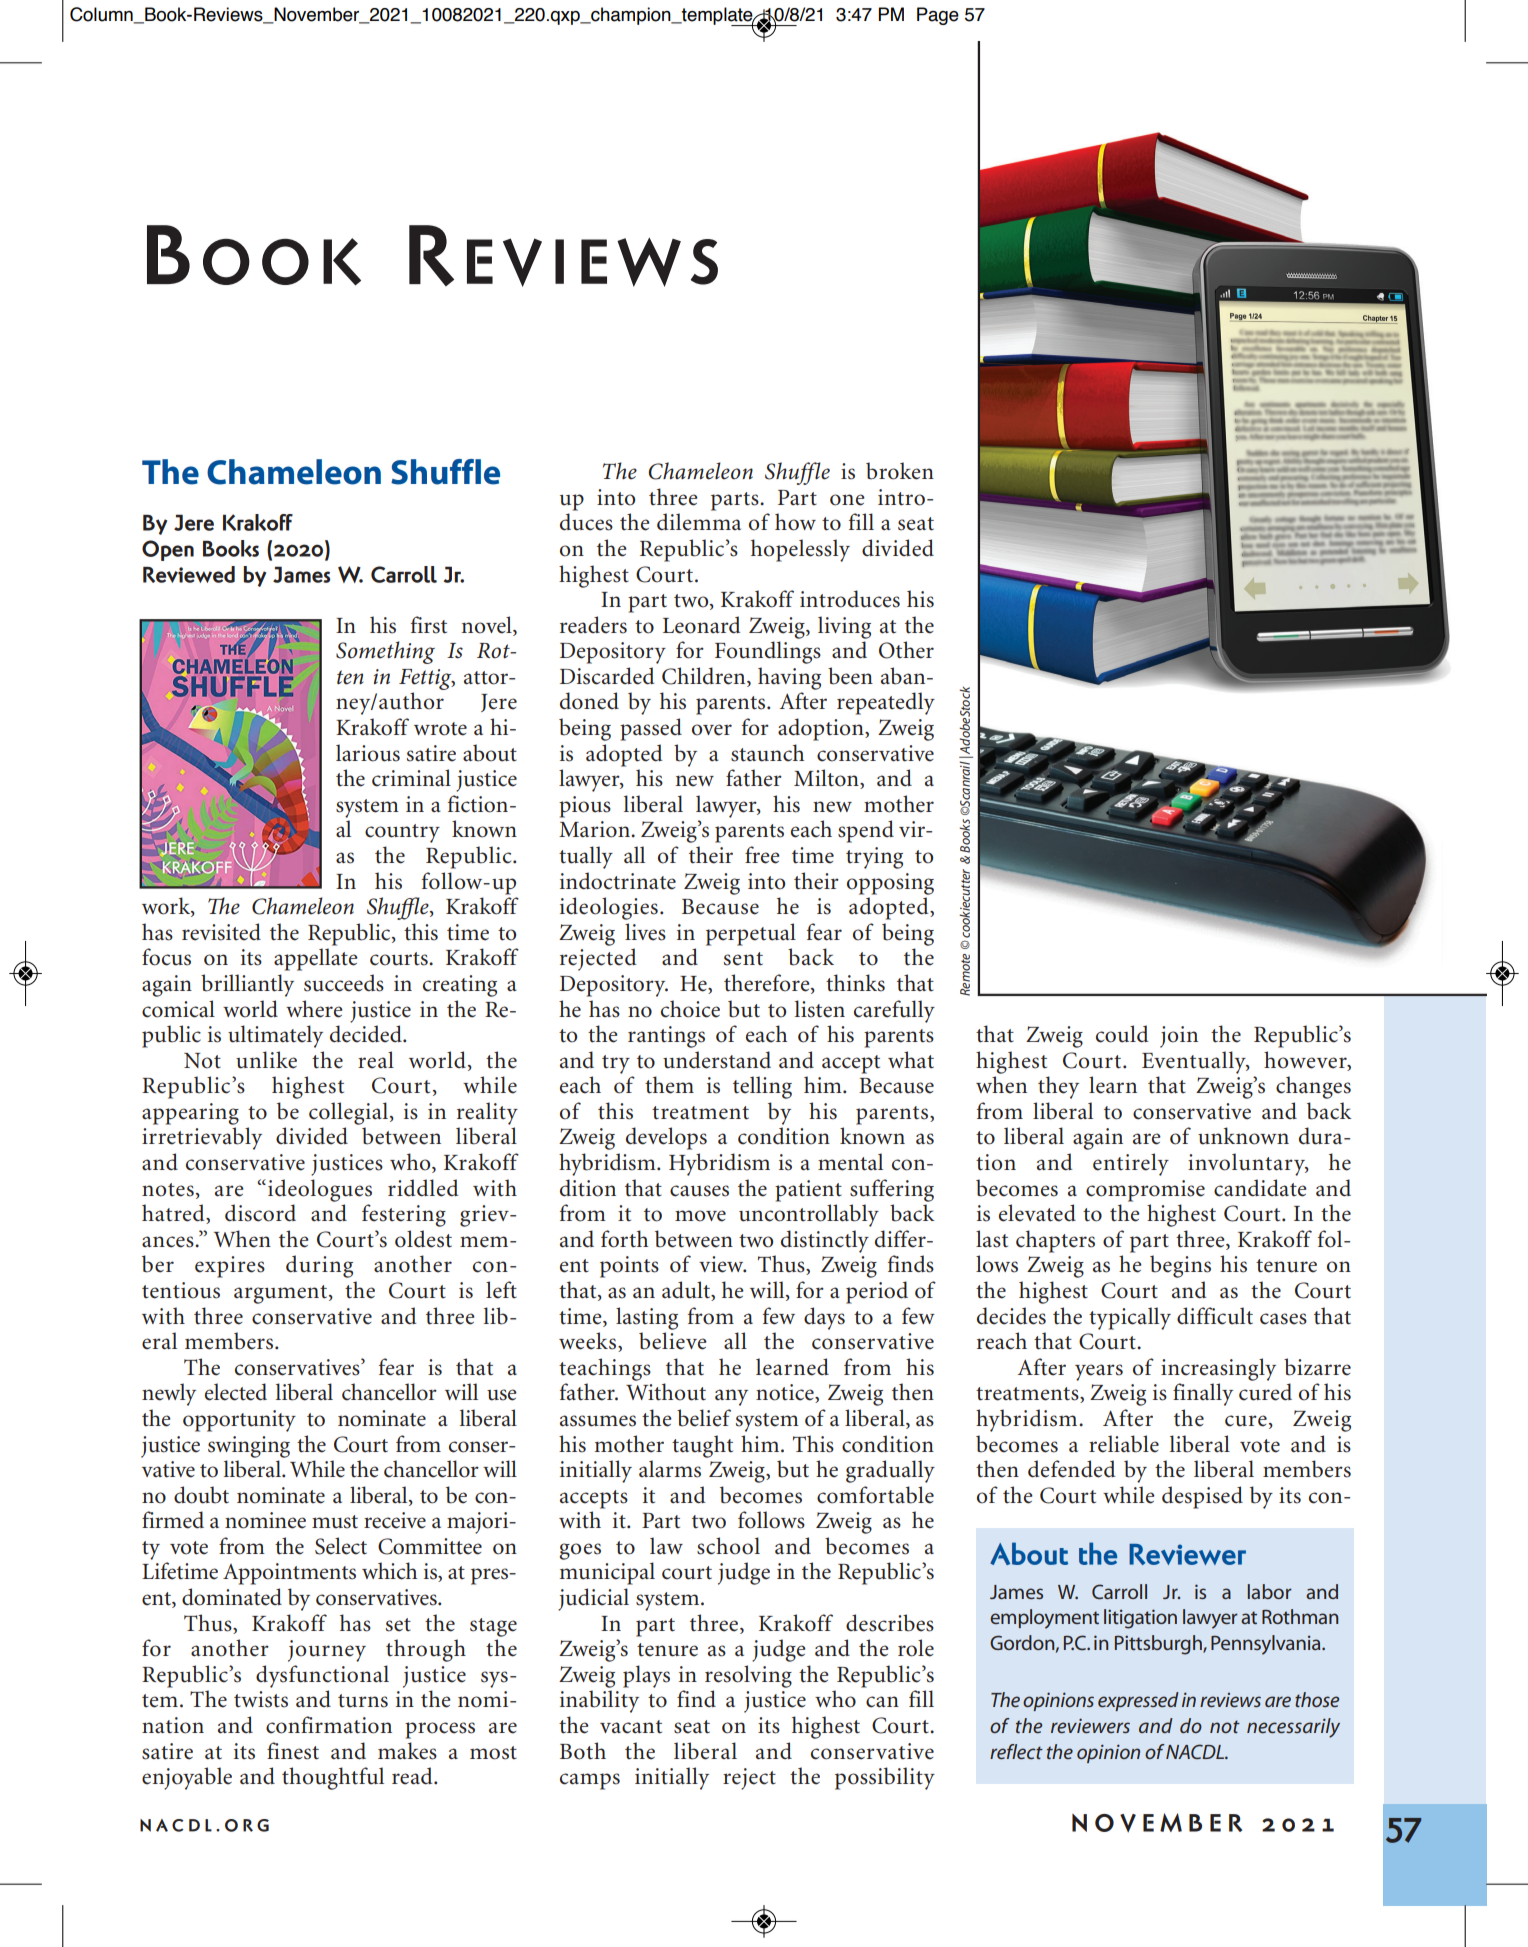  Describe the element at coordinates (293, 1751) in the screenshot. I see `finest` at that location.
